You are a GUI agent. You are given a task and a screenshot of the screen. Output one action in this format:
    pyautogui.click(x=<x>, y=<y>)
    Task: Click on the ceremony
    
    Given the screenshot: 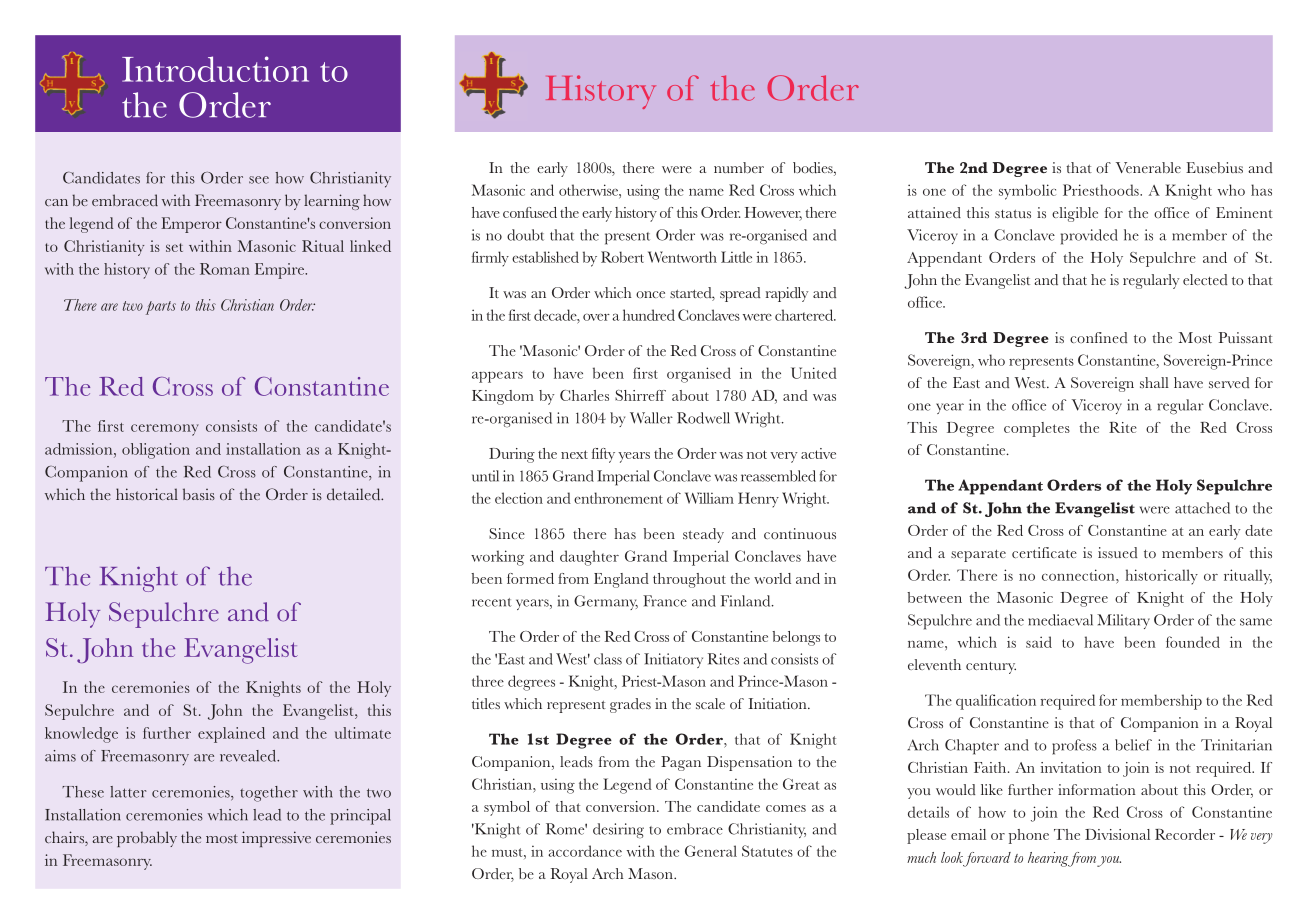 What is the action you would take?
    pyautogui.click(x=165, y=430)
